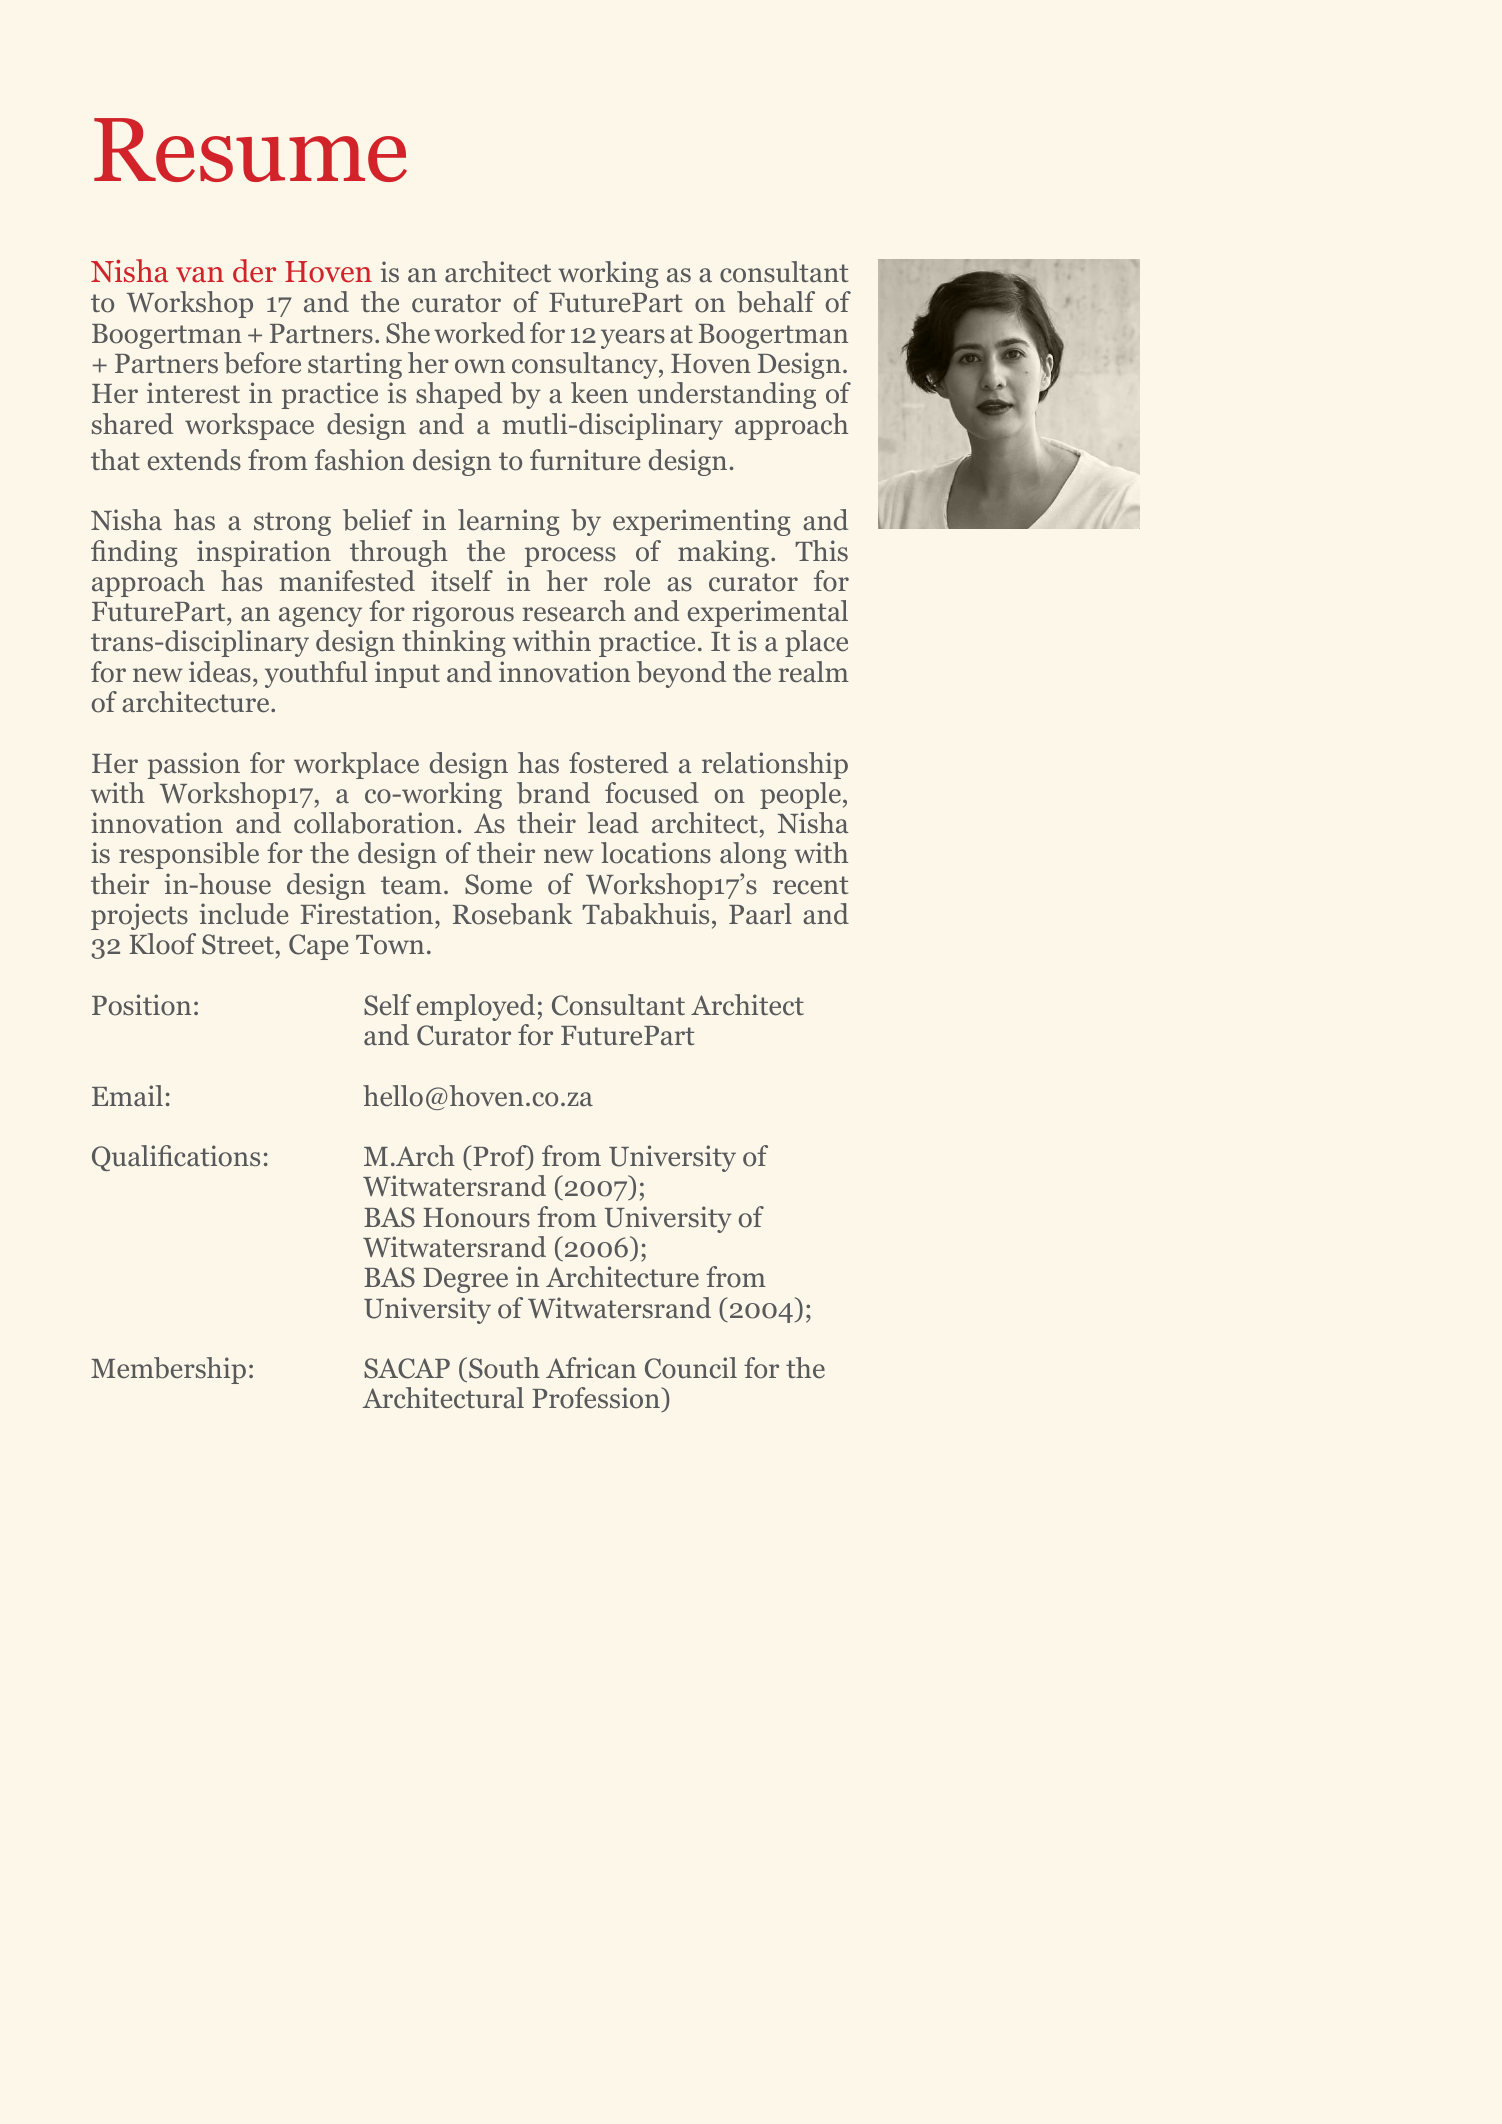 The image size is (1502, 2124). What do you see at coordinates (810, 885) in the screenshot?
I see `recent` at bounding box center [810, 885].
